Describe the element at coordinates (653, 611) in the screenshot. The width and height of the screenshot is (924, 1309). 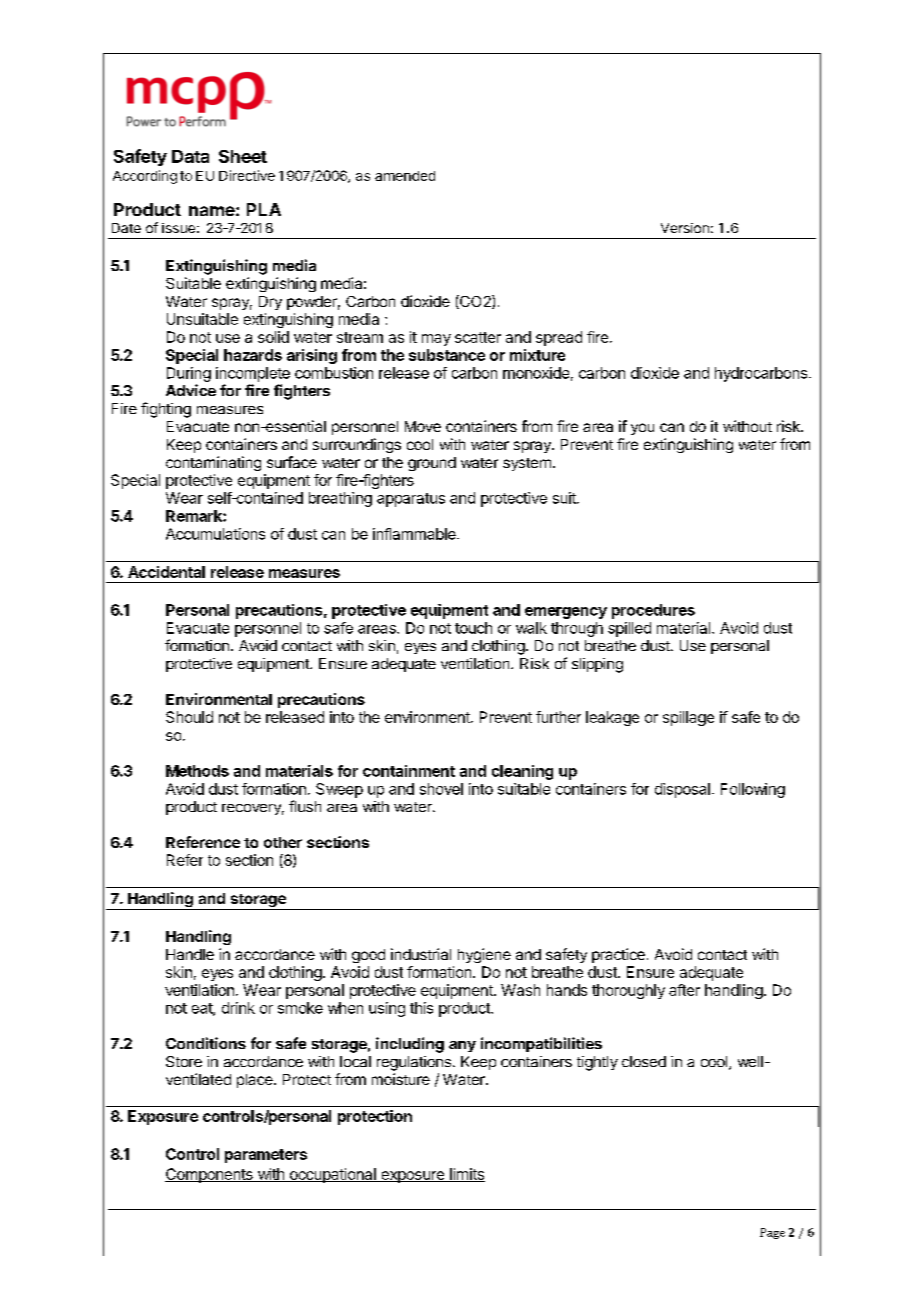
I see `procedures` at that location.
